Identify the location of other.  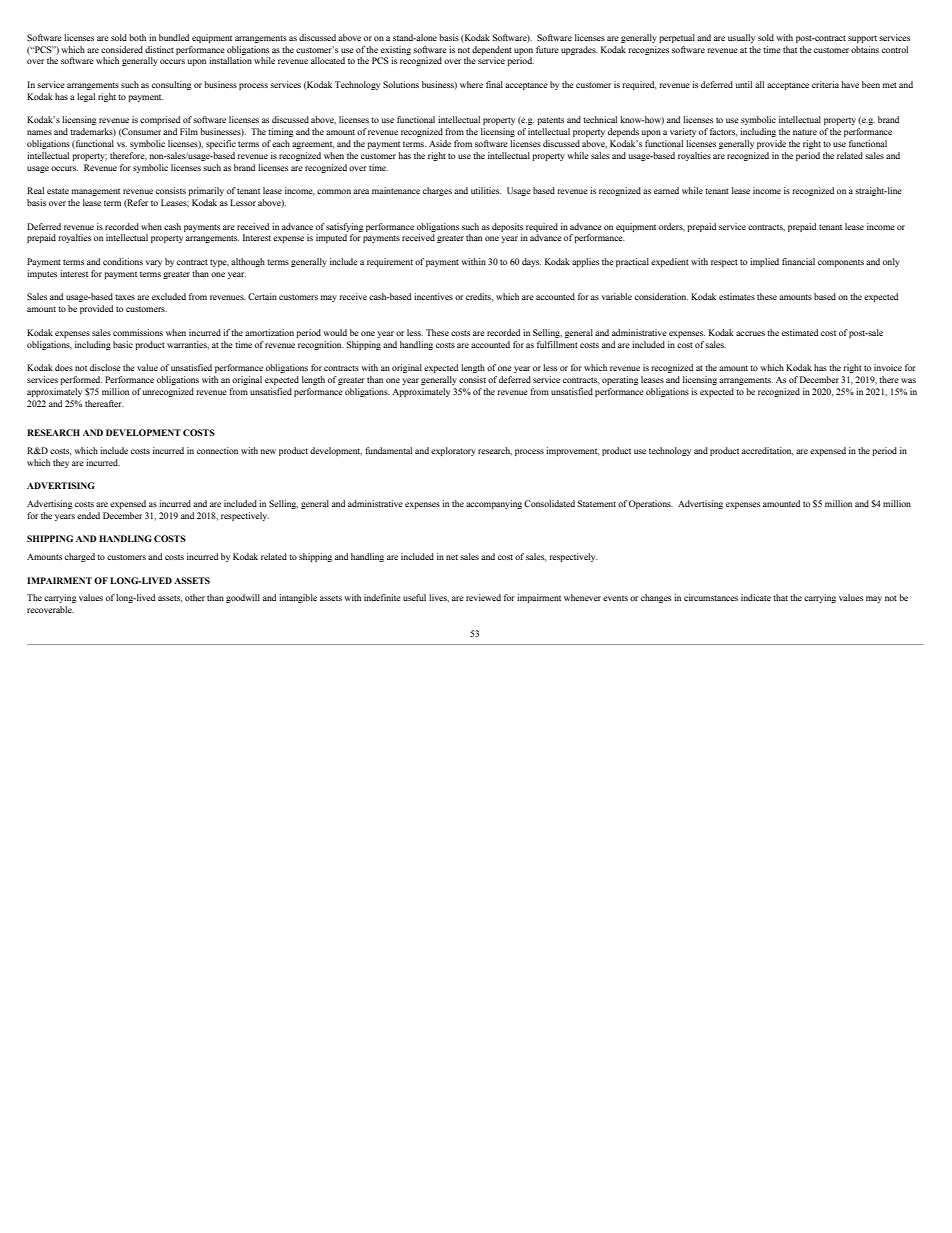
(195, 597).
